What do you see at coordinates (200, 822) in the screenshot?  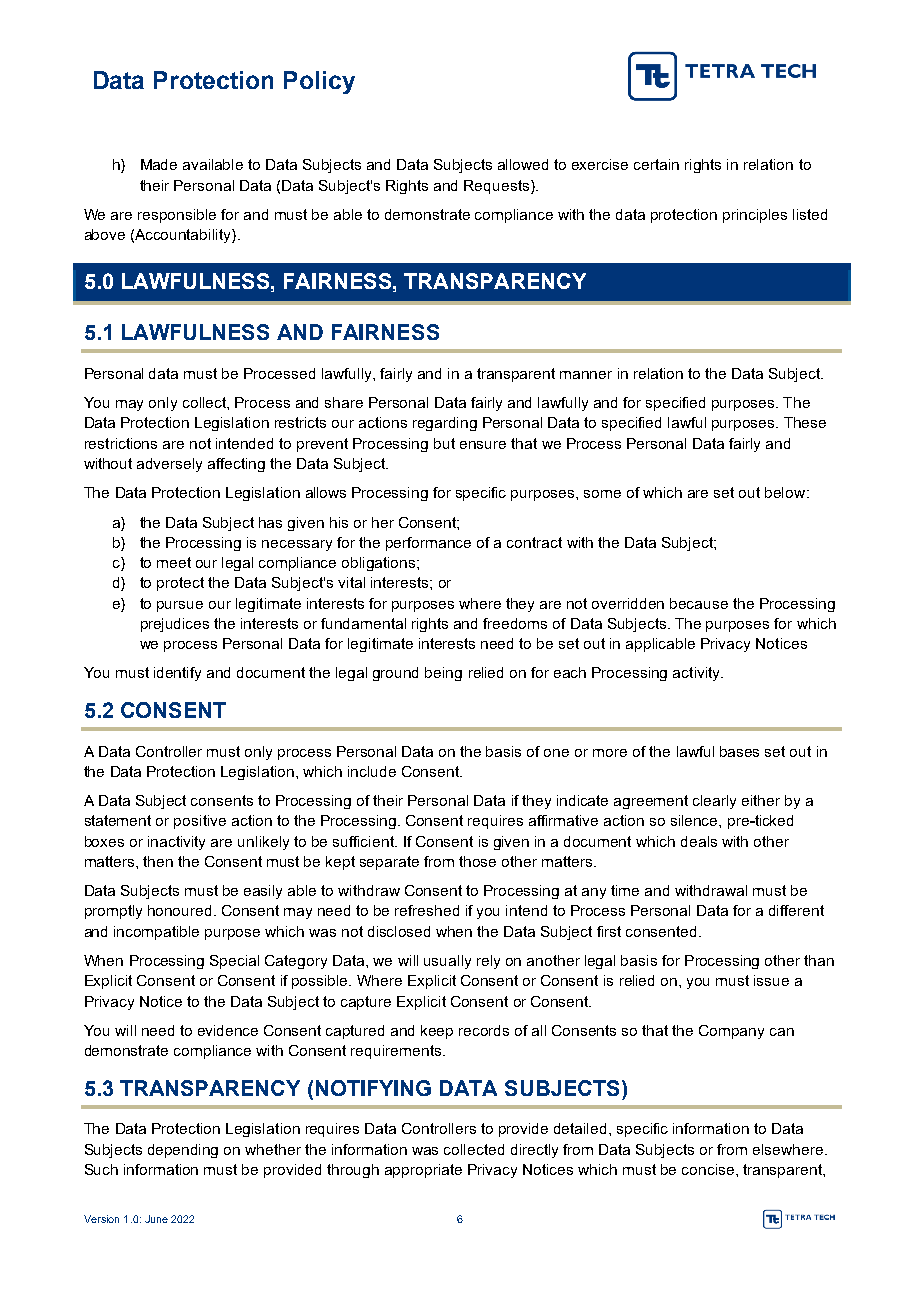 I see `positive` at bounding box center [200, 822].
